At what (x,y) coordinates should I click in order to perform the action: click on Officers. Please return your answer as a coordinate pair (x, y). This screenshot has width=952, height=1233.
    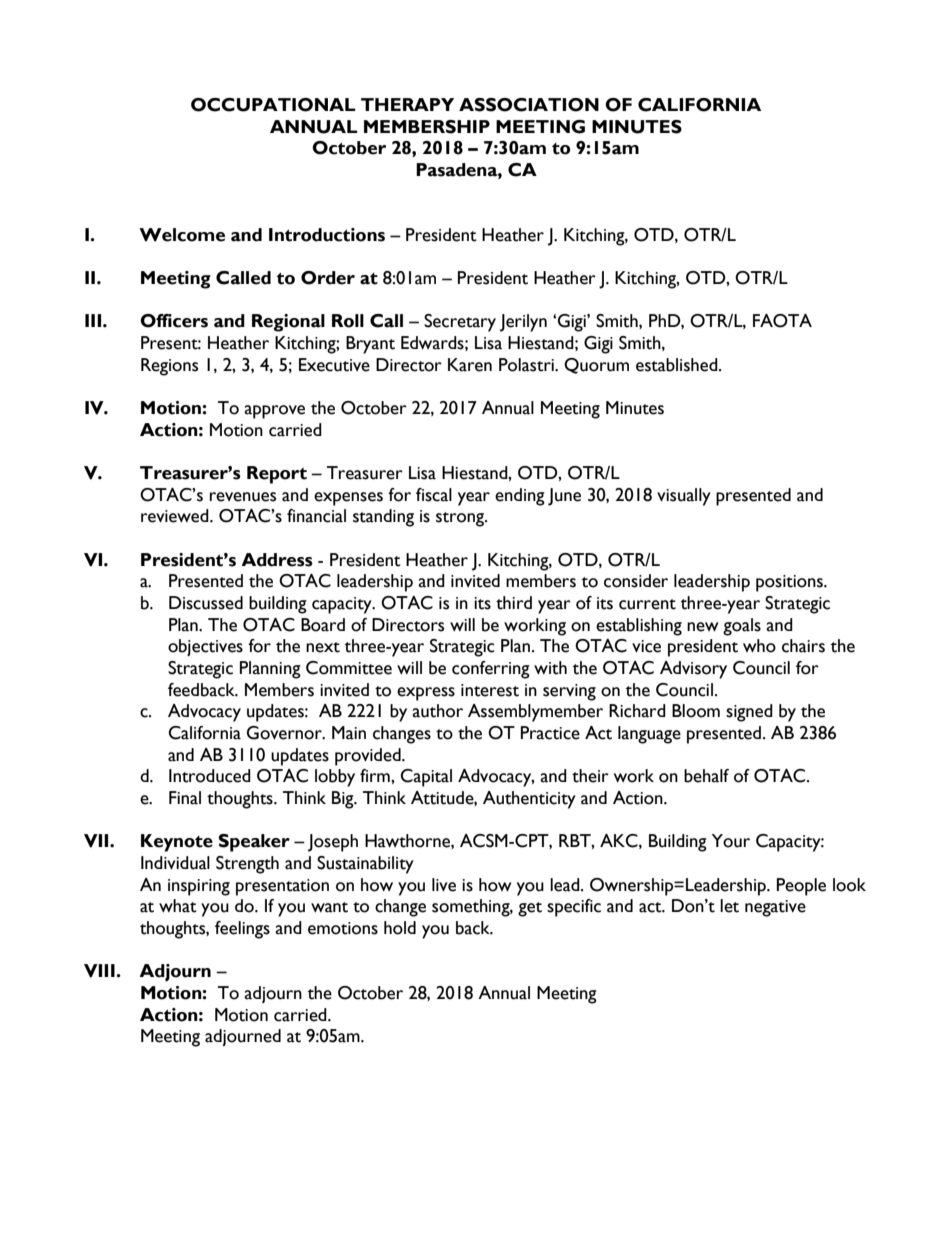
    Looking at the image, I should click on (174, 321).
